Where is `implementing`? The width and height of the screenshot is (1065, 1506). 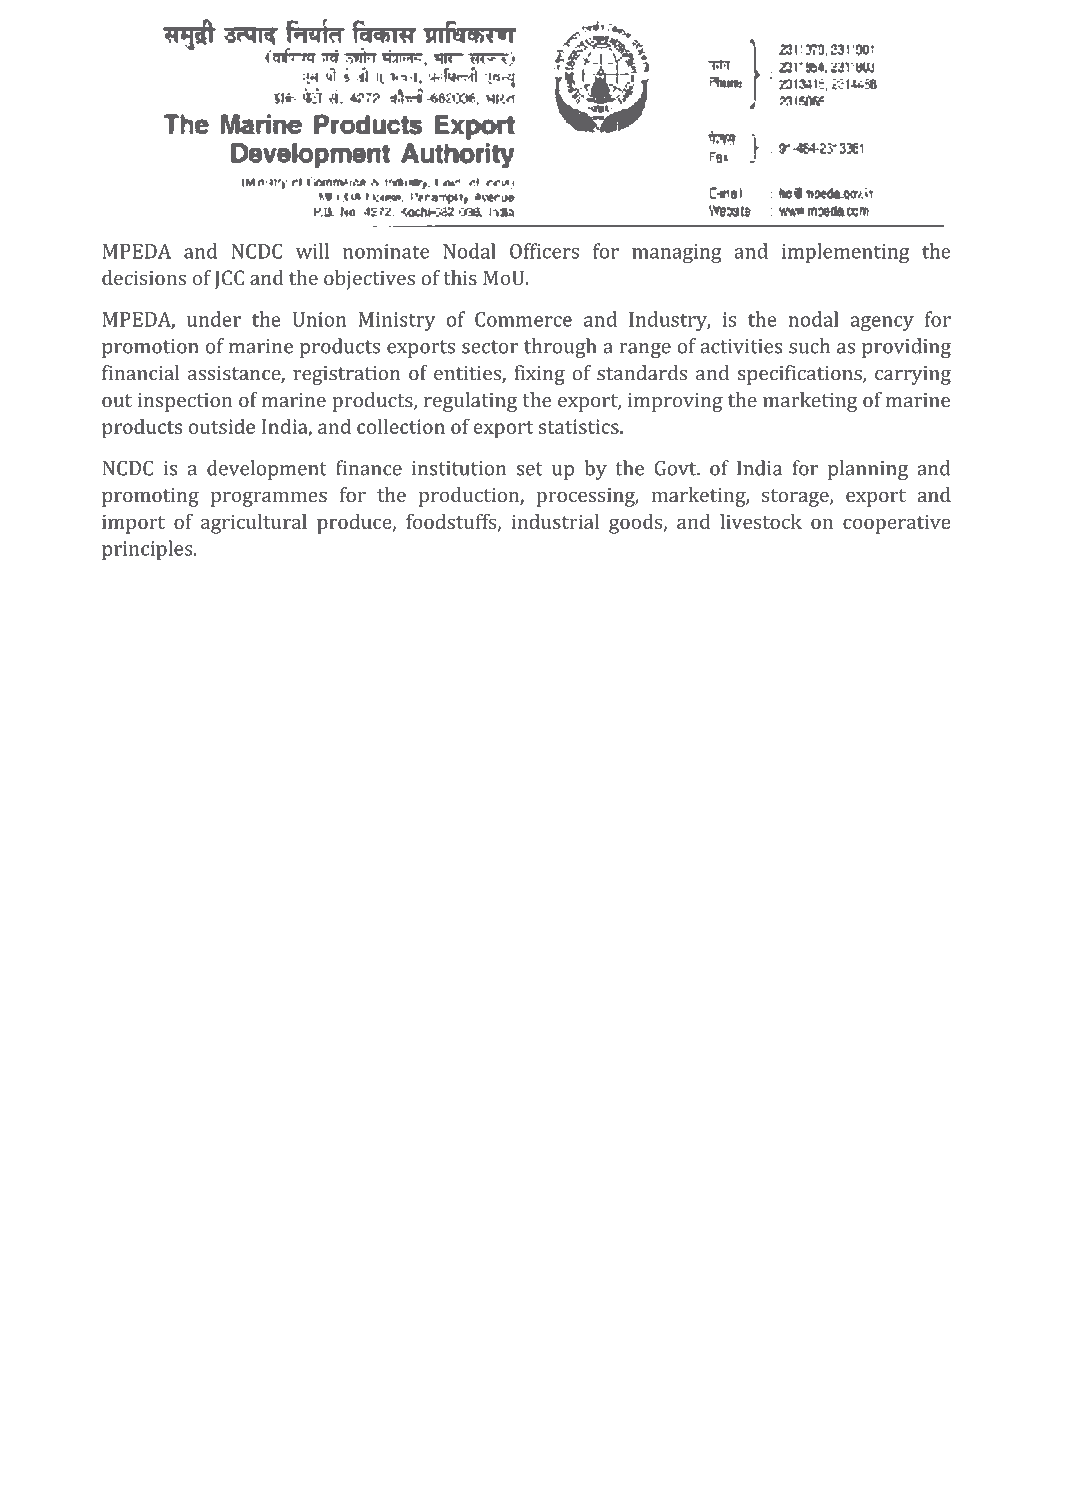
implementing is located at coordinates (845, 253).
